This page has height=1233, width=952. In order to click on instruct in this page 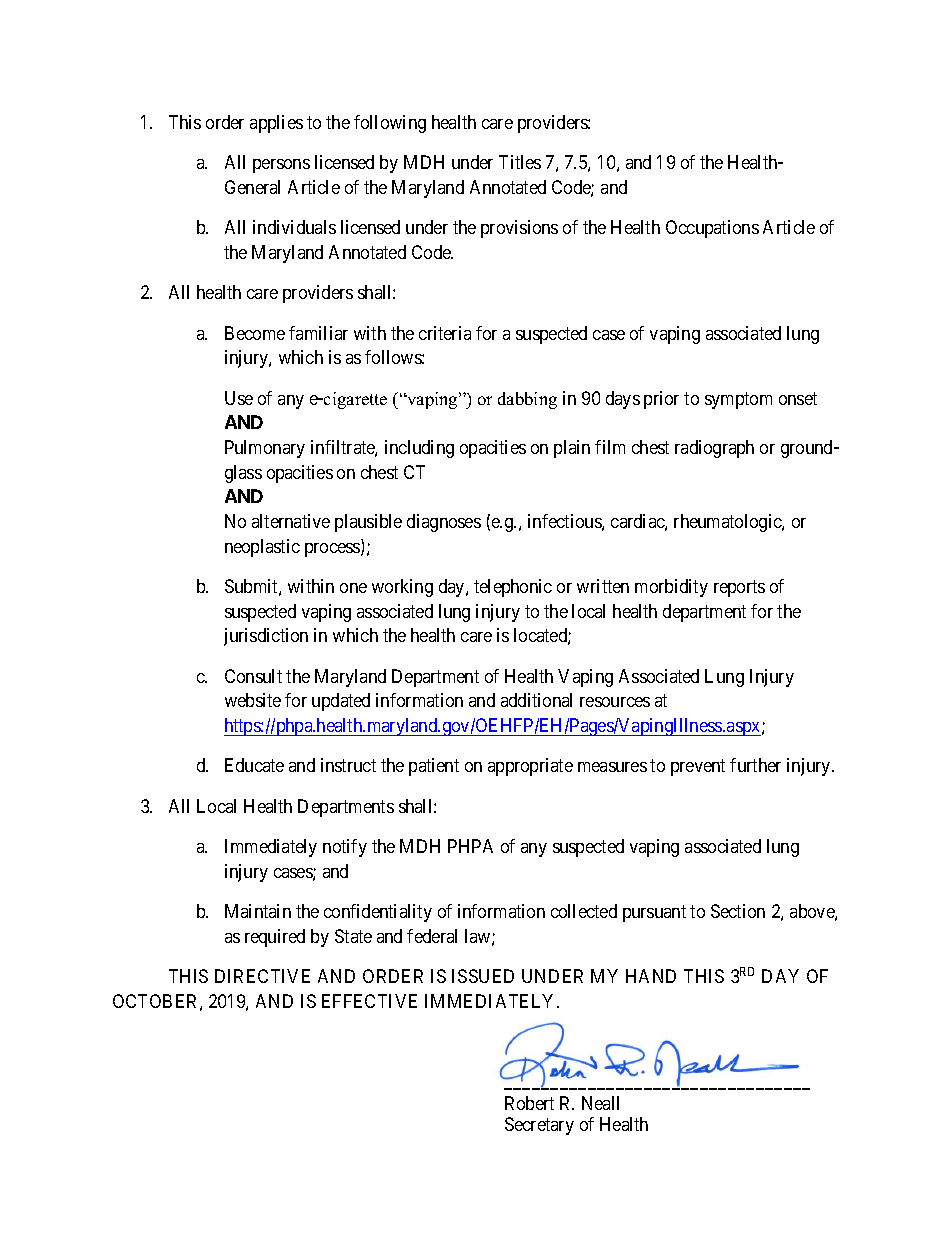, I will do `click(348, 765)`.
